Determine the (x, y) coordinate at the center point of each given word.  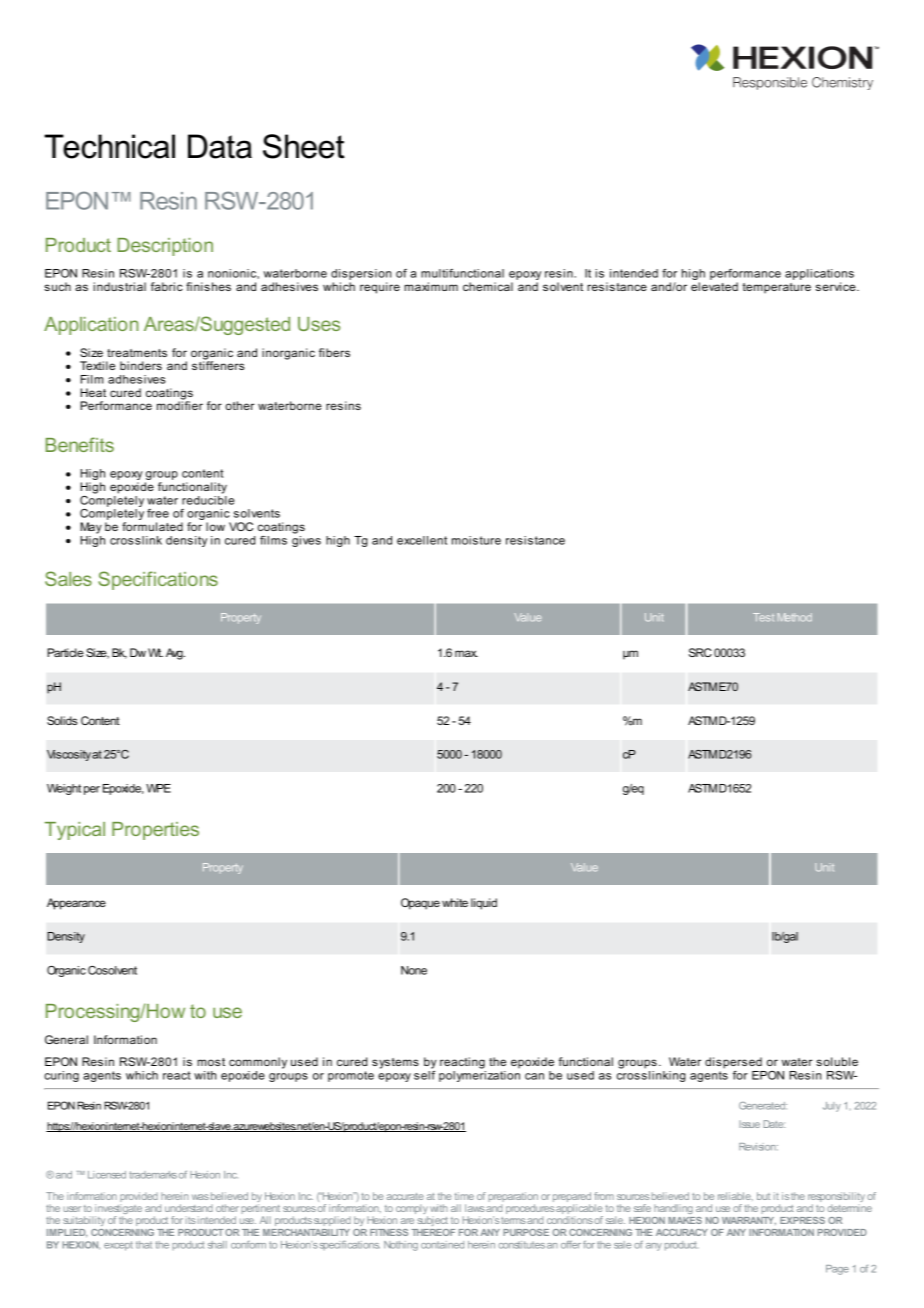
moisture (476, 540)
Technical (109, 146)
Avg (175, 654)
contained (442, 1245)
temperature (777, 288)
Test (763, 617)
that (144, 1245)
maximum (431, 286)
